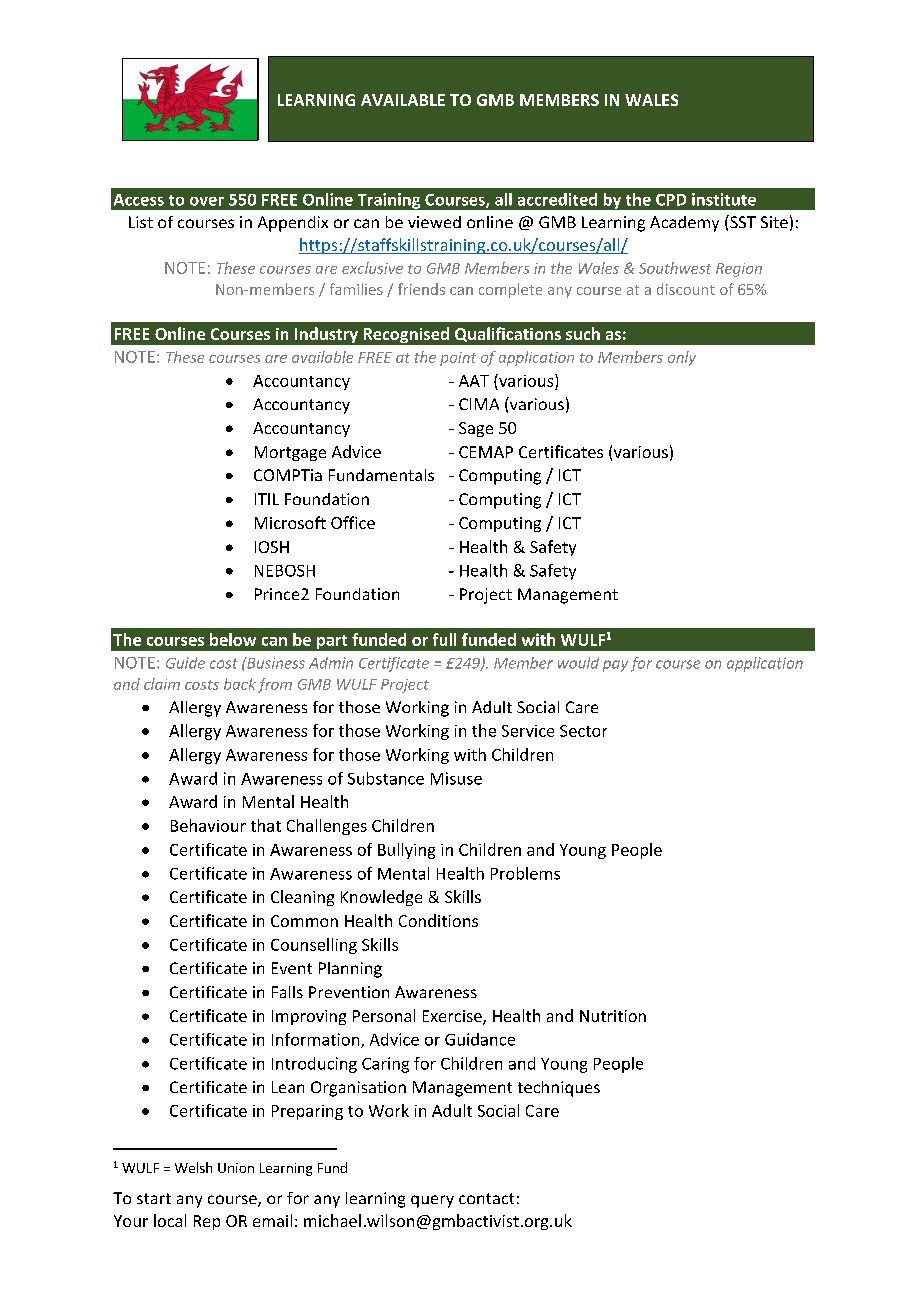 This screenshot has width=924, height=1308. What do you see at coordinates (434, 222) in the screenshot?
I see `viewed` at bounding box center [434, 222].
